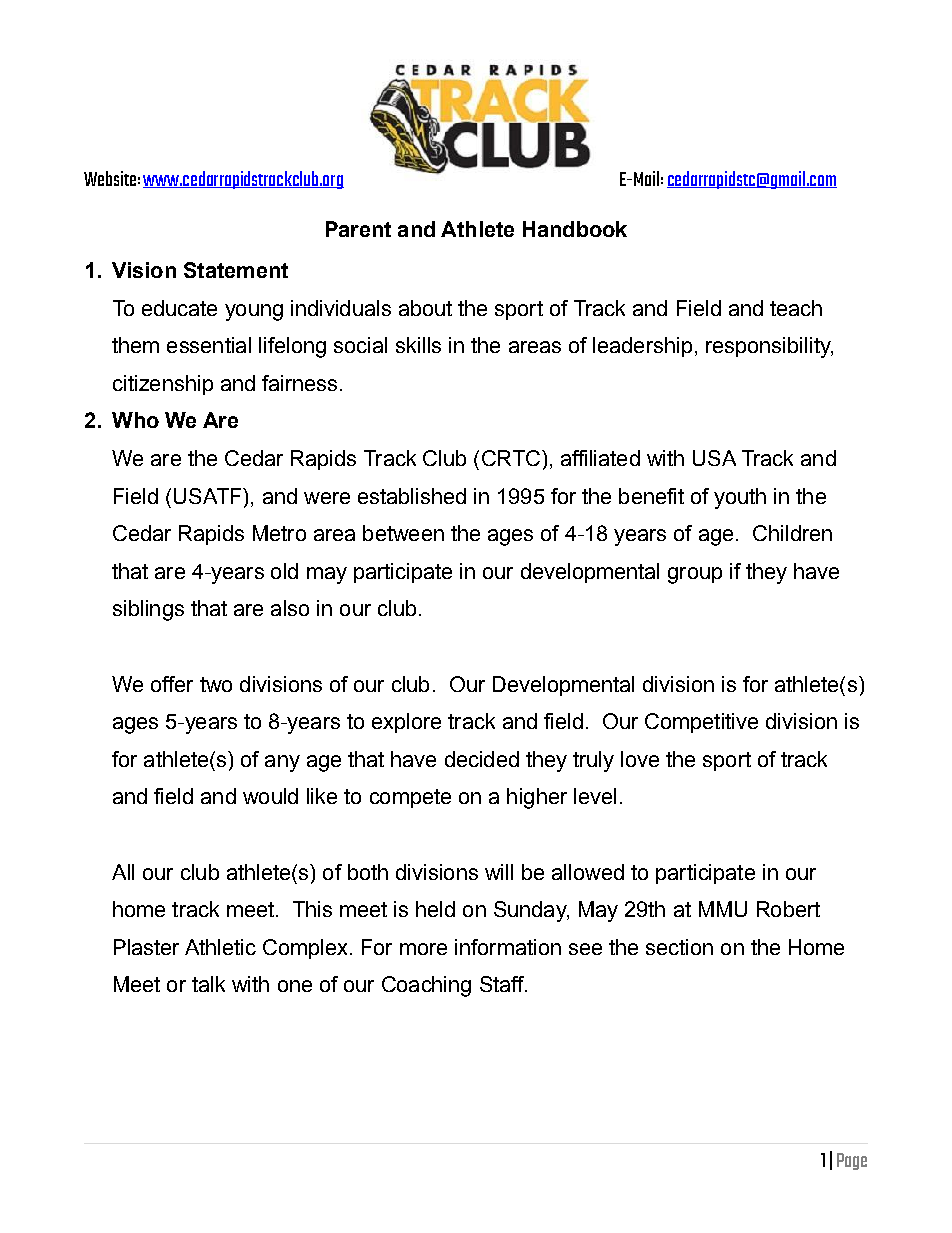  What do you see at coordinates (796, 308) in the screenshot?
I see `teach` at bounding box center [796, 308].
